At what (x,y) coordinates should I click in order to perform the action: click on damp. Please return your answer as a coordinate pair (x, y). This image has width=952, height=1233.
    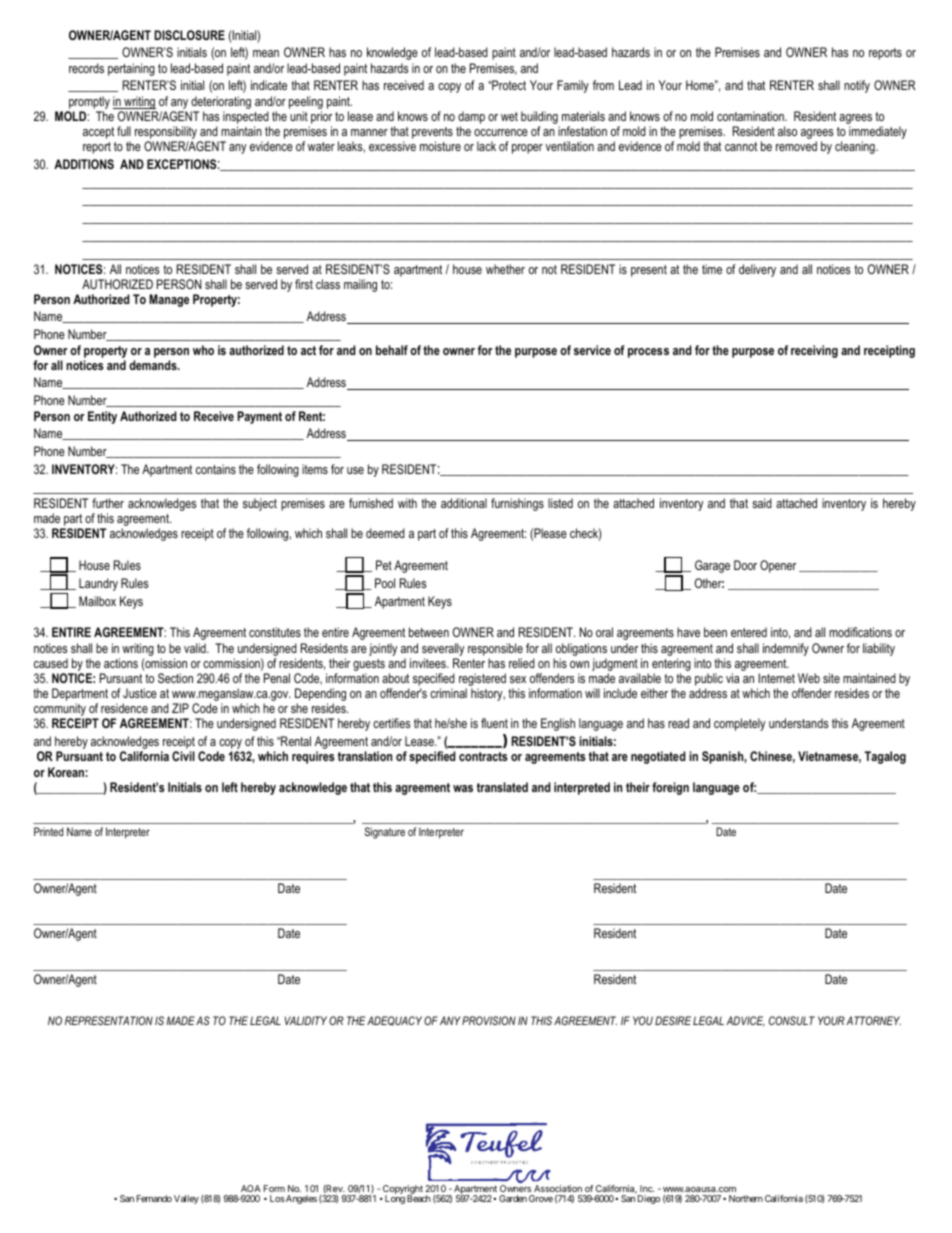
    Looking at the image, I should click on (471, 119).
